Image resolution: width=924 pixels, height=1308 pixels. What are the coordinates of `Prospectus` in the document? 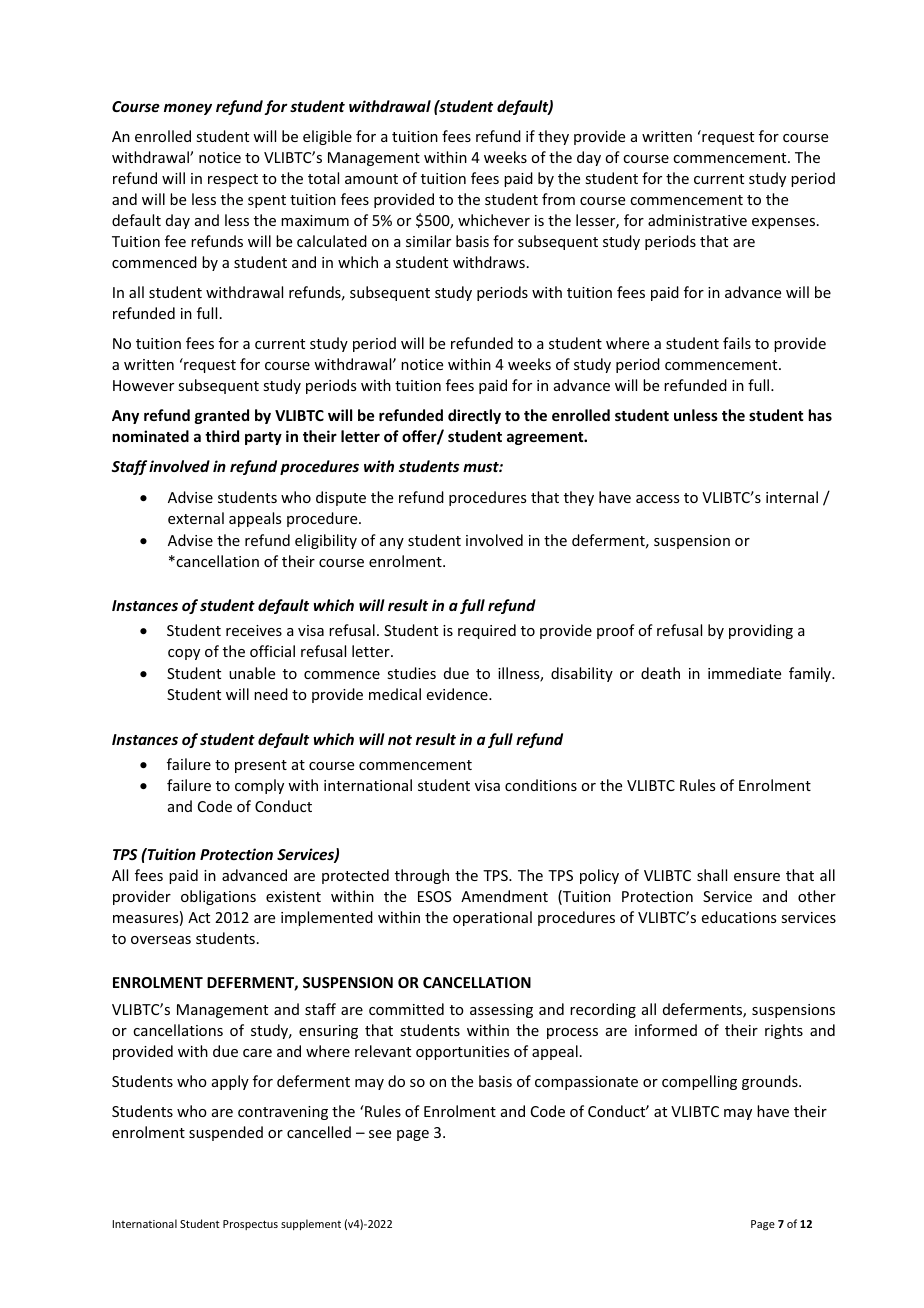 It's located at (250, 1225).
